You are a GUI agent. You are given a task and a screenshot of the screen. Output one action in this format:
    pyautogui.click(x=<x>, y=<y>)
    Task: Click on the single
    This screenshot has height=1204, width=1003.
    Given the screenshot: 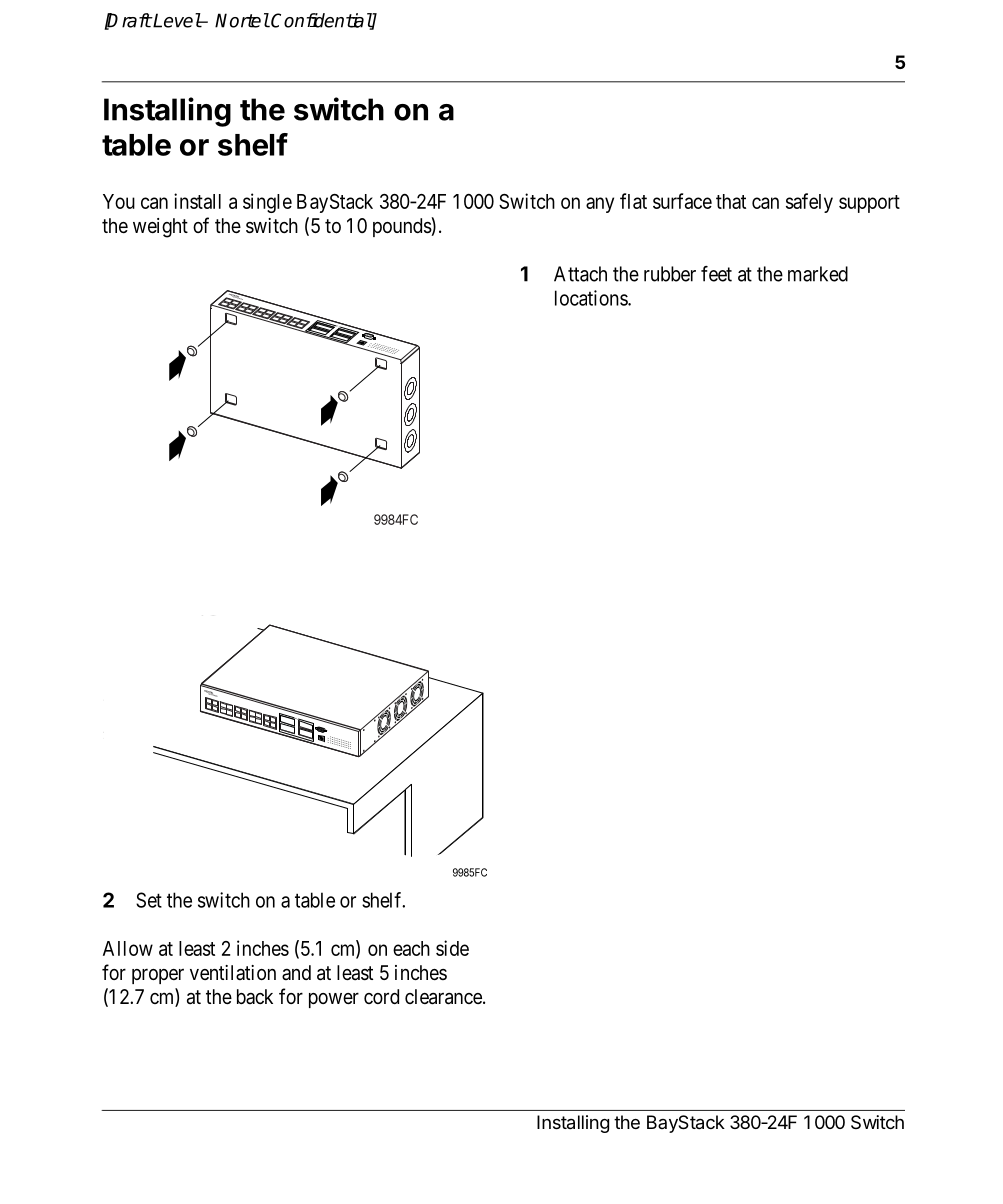 What is the action you would take?
    pyautogui.click(x=267, y=203)
